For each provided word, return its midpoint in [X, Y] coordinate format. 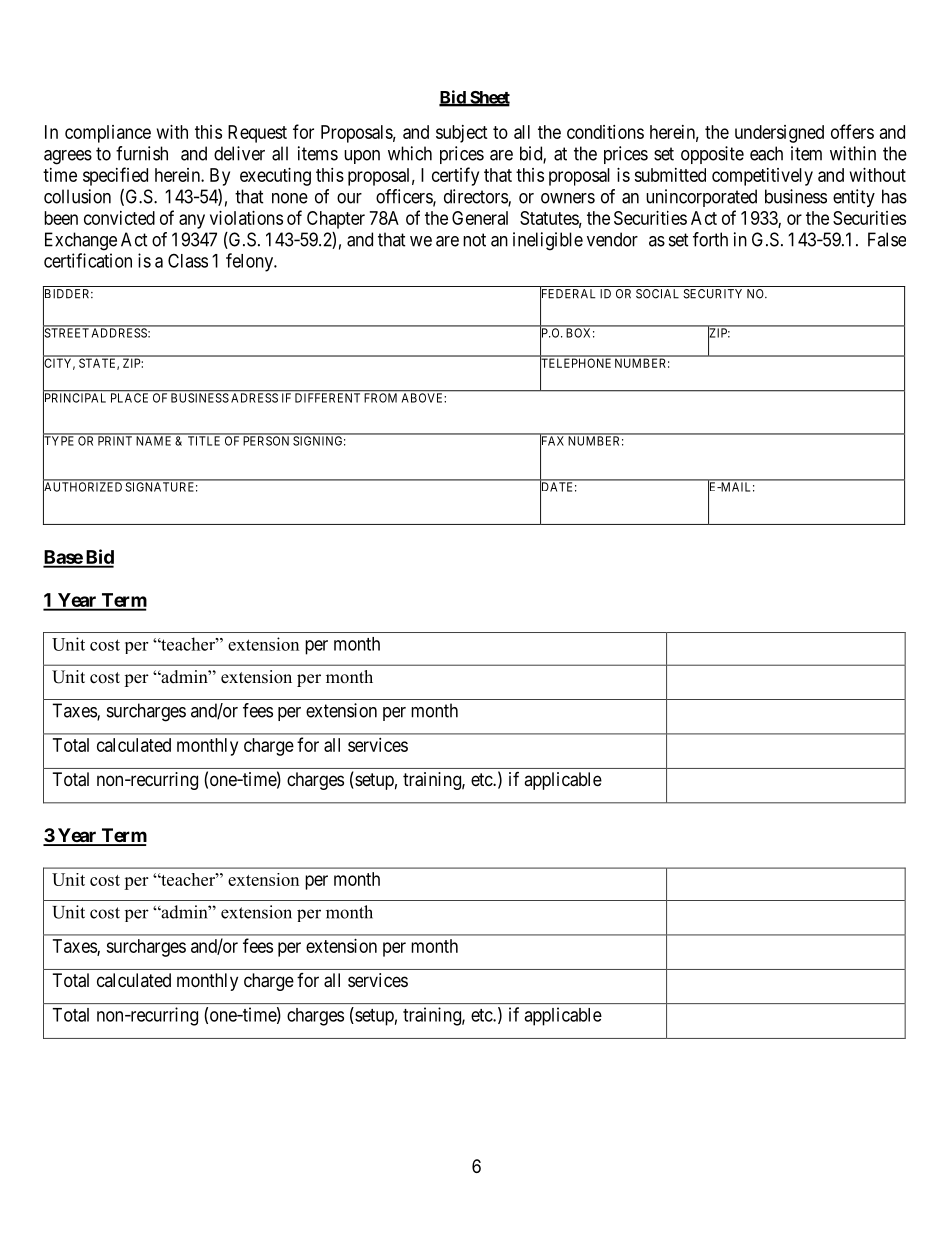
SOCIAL [657, 294]
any [192, 221]
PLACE [129, 398]
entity [854, 198]
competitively [762, 177]
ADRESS [254, 398]
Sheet [489, 98]
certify [455, 176]
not [474, 240]
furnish [142, 153]
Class [188, 260]
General [480, 218]
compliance [108, 134]
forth [710, 239]
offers [852, 131]
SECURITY [712, 294]
